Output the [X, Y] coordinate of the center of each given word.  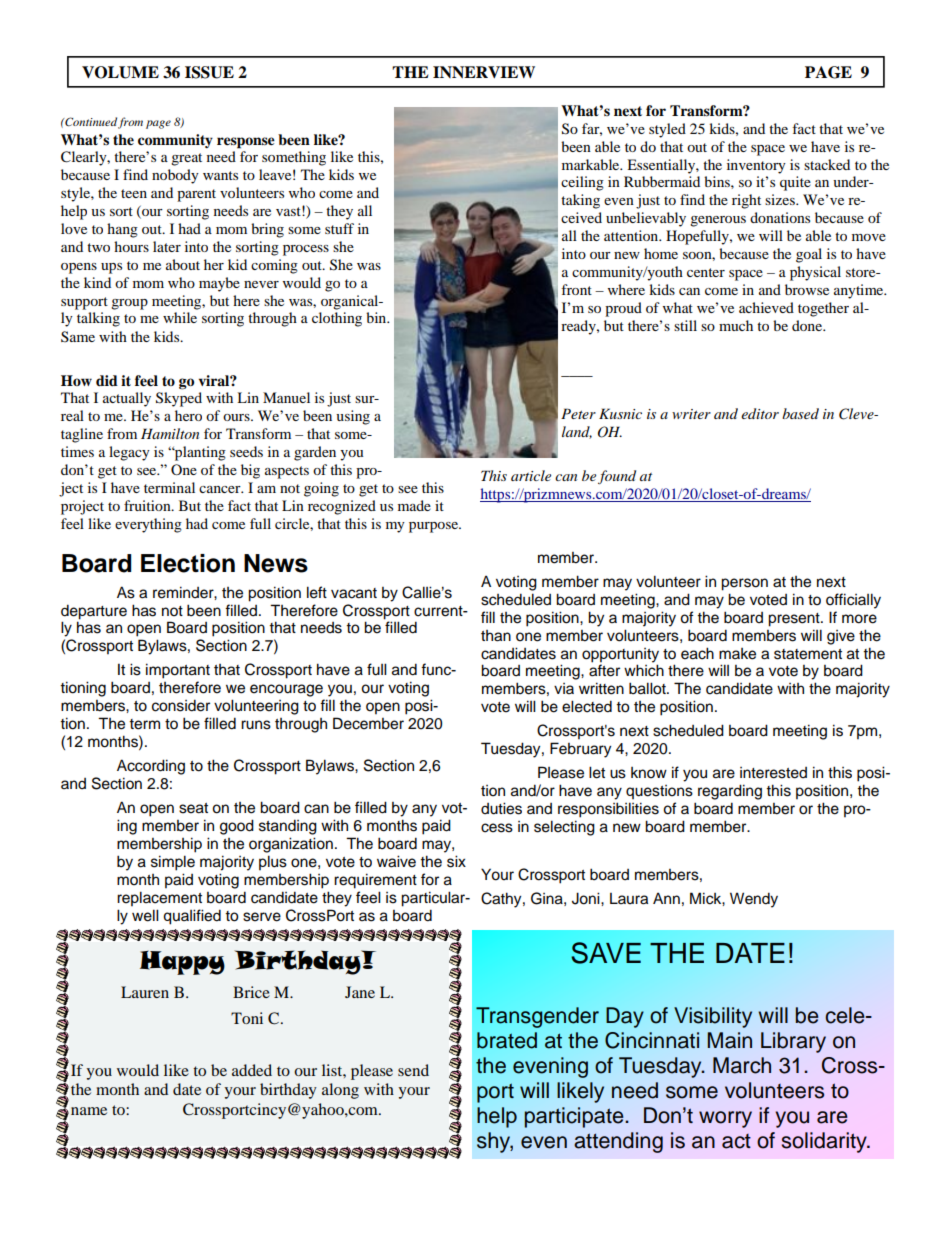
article [531, 475]
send [413, 1070]
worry [725, 1119]
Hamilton [170, 433]
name [89, 1111]
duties [501, 808]
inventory [756, 166]
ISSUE [209, 72]
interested [773, 773]
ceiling [582, 183]
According [151, 767]
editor [760, 413]
